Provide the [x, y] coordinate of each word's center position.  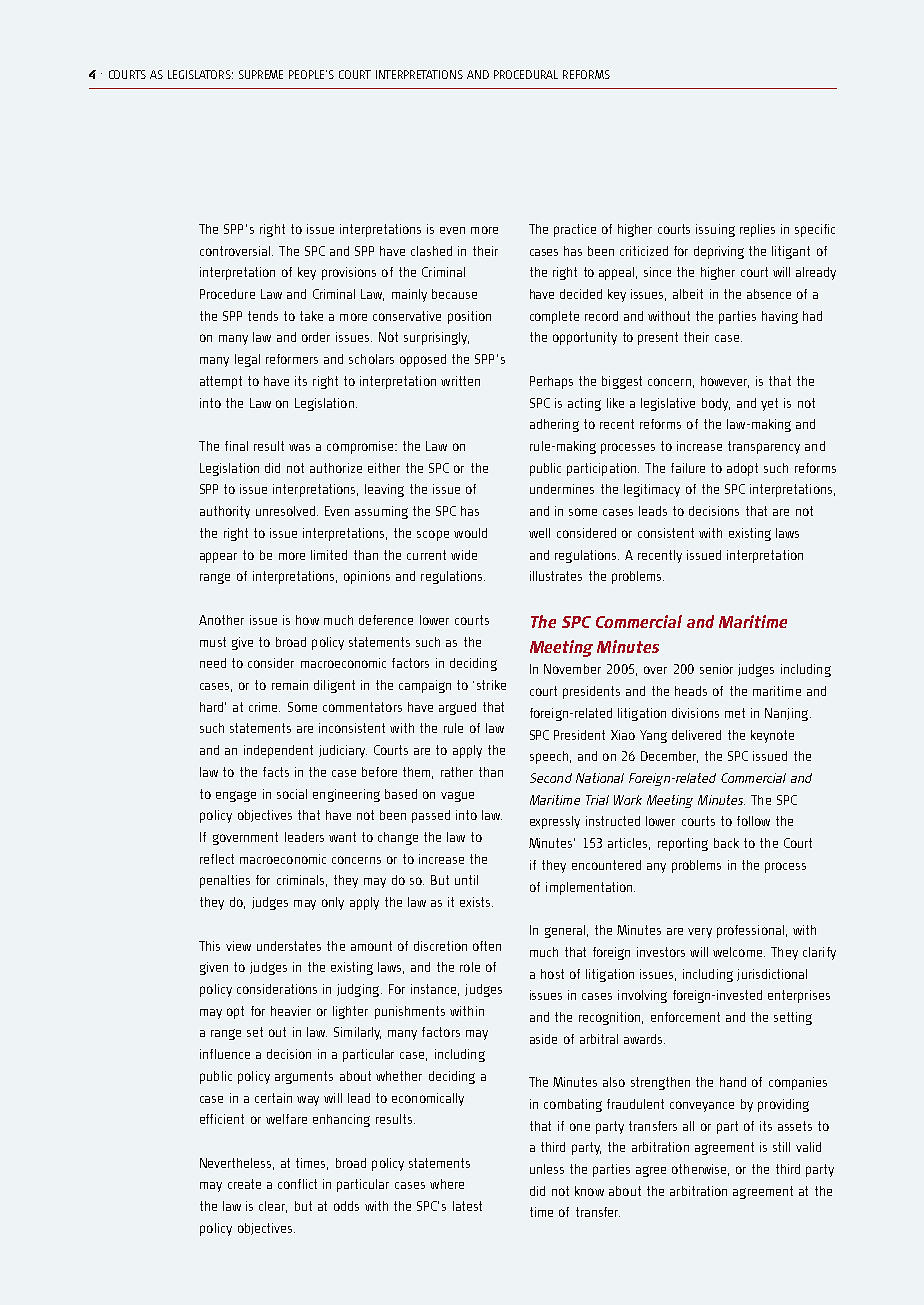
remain [290, 685]
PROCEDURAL [526, 74]
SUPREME [261, 74]
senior [716, 669]
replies [757, 230]
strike [491, 685]
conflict [297, 1184]
